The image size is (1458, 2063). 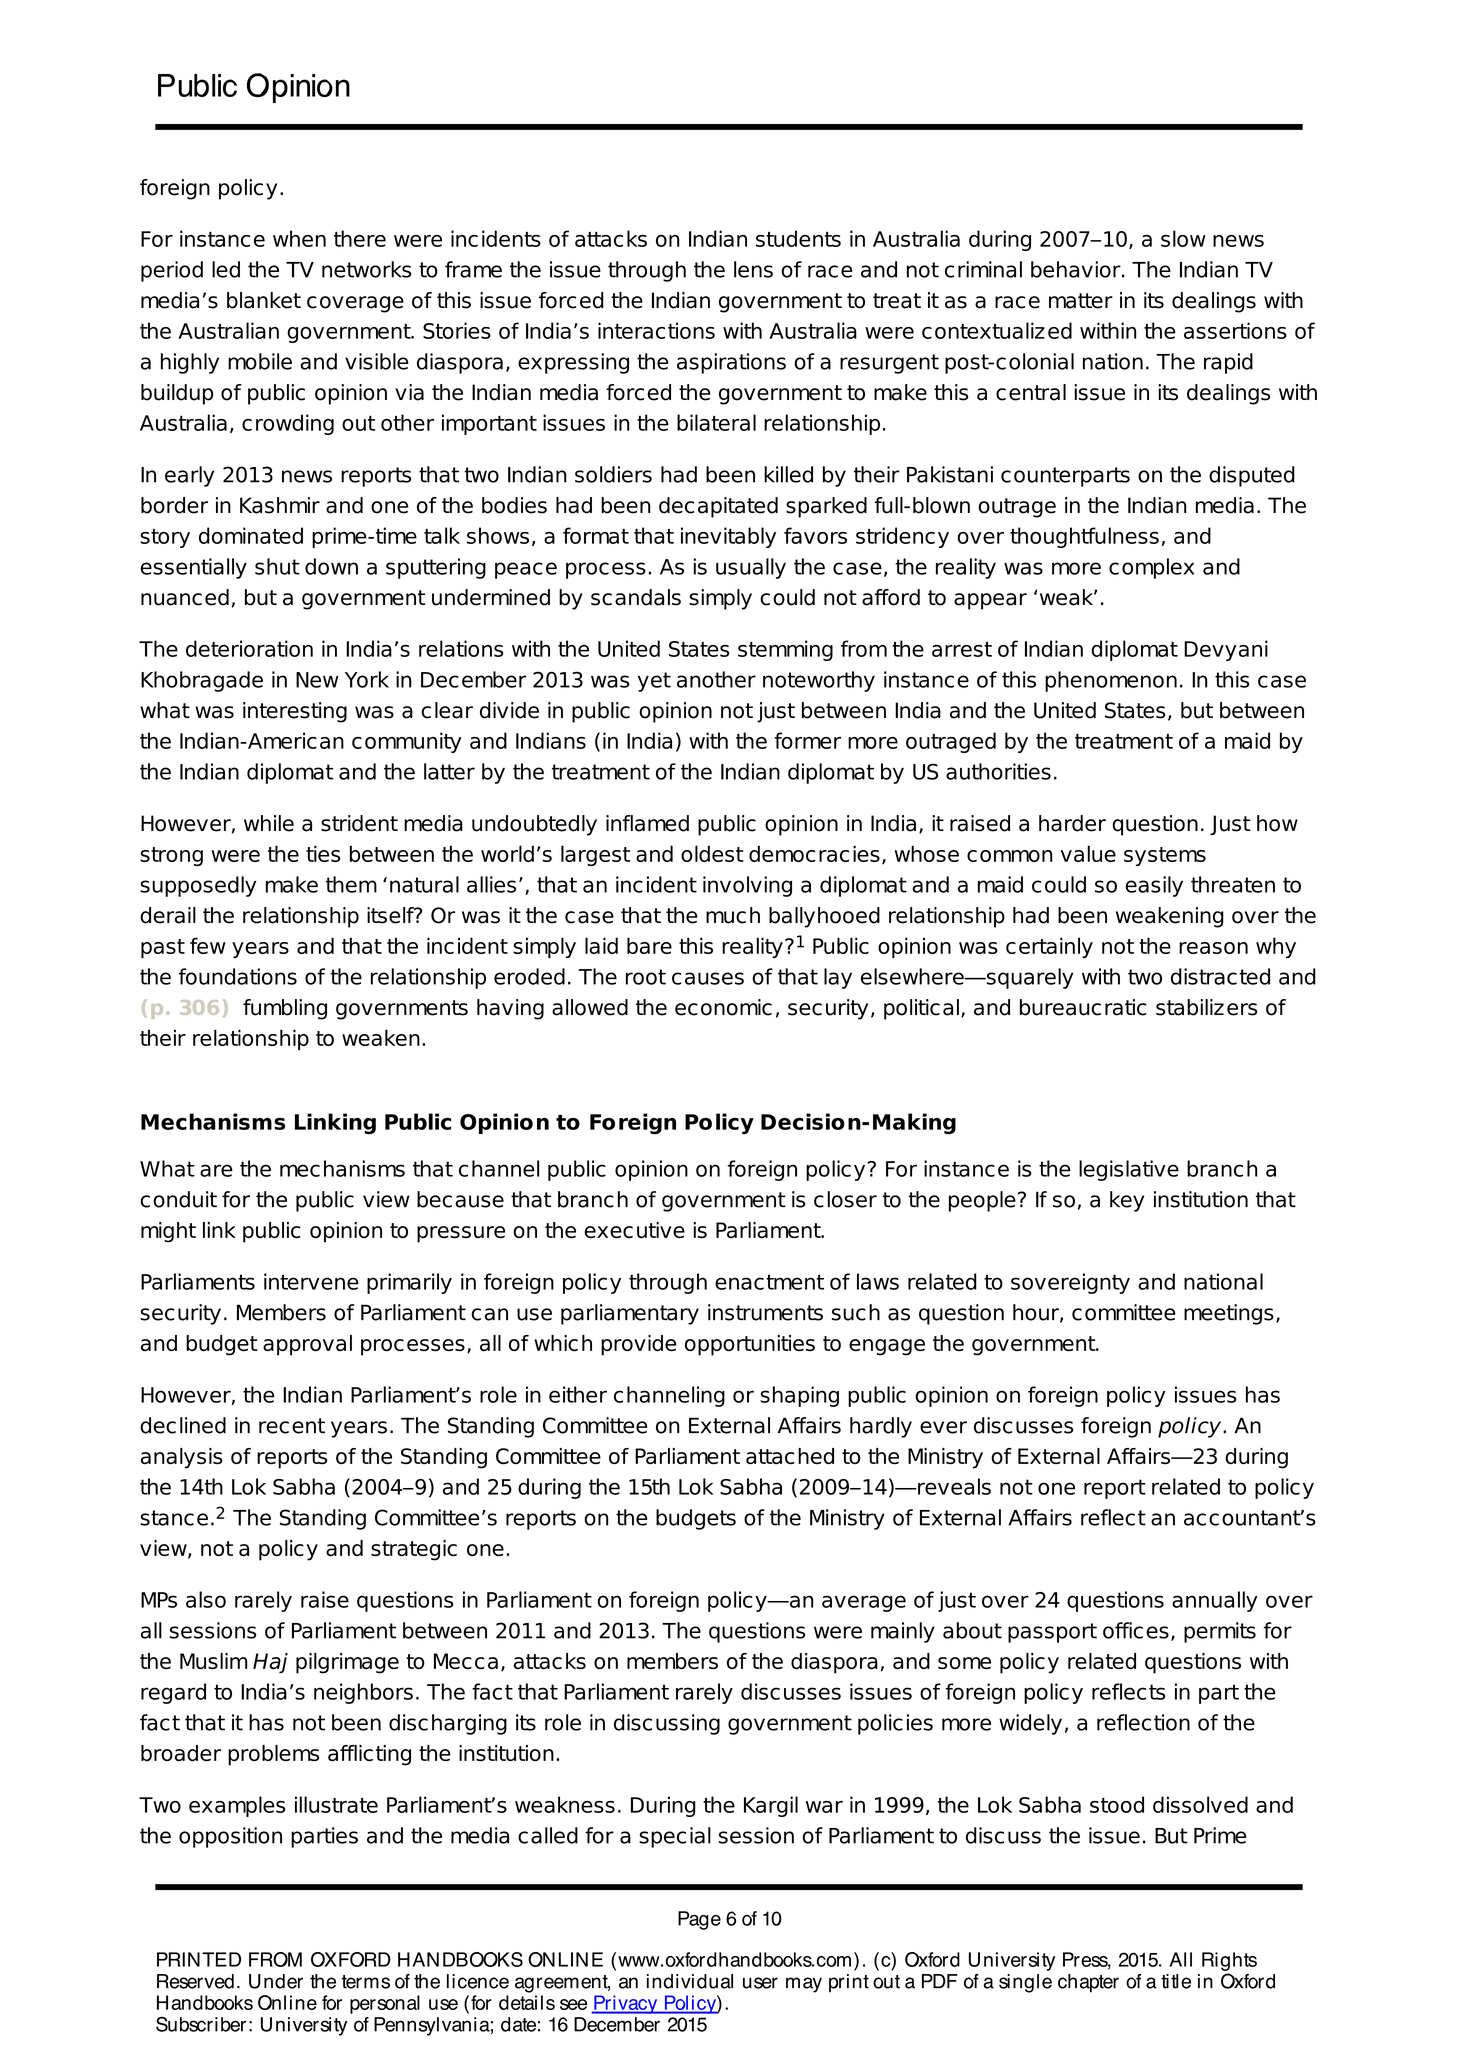 I want to click on conduit, so click(x=178, y=1199).
